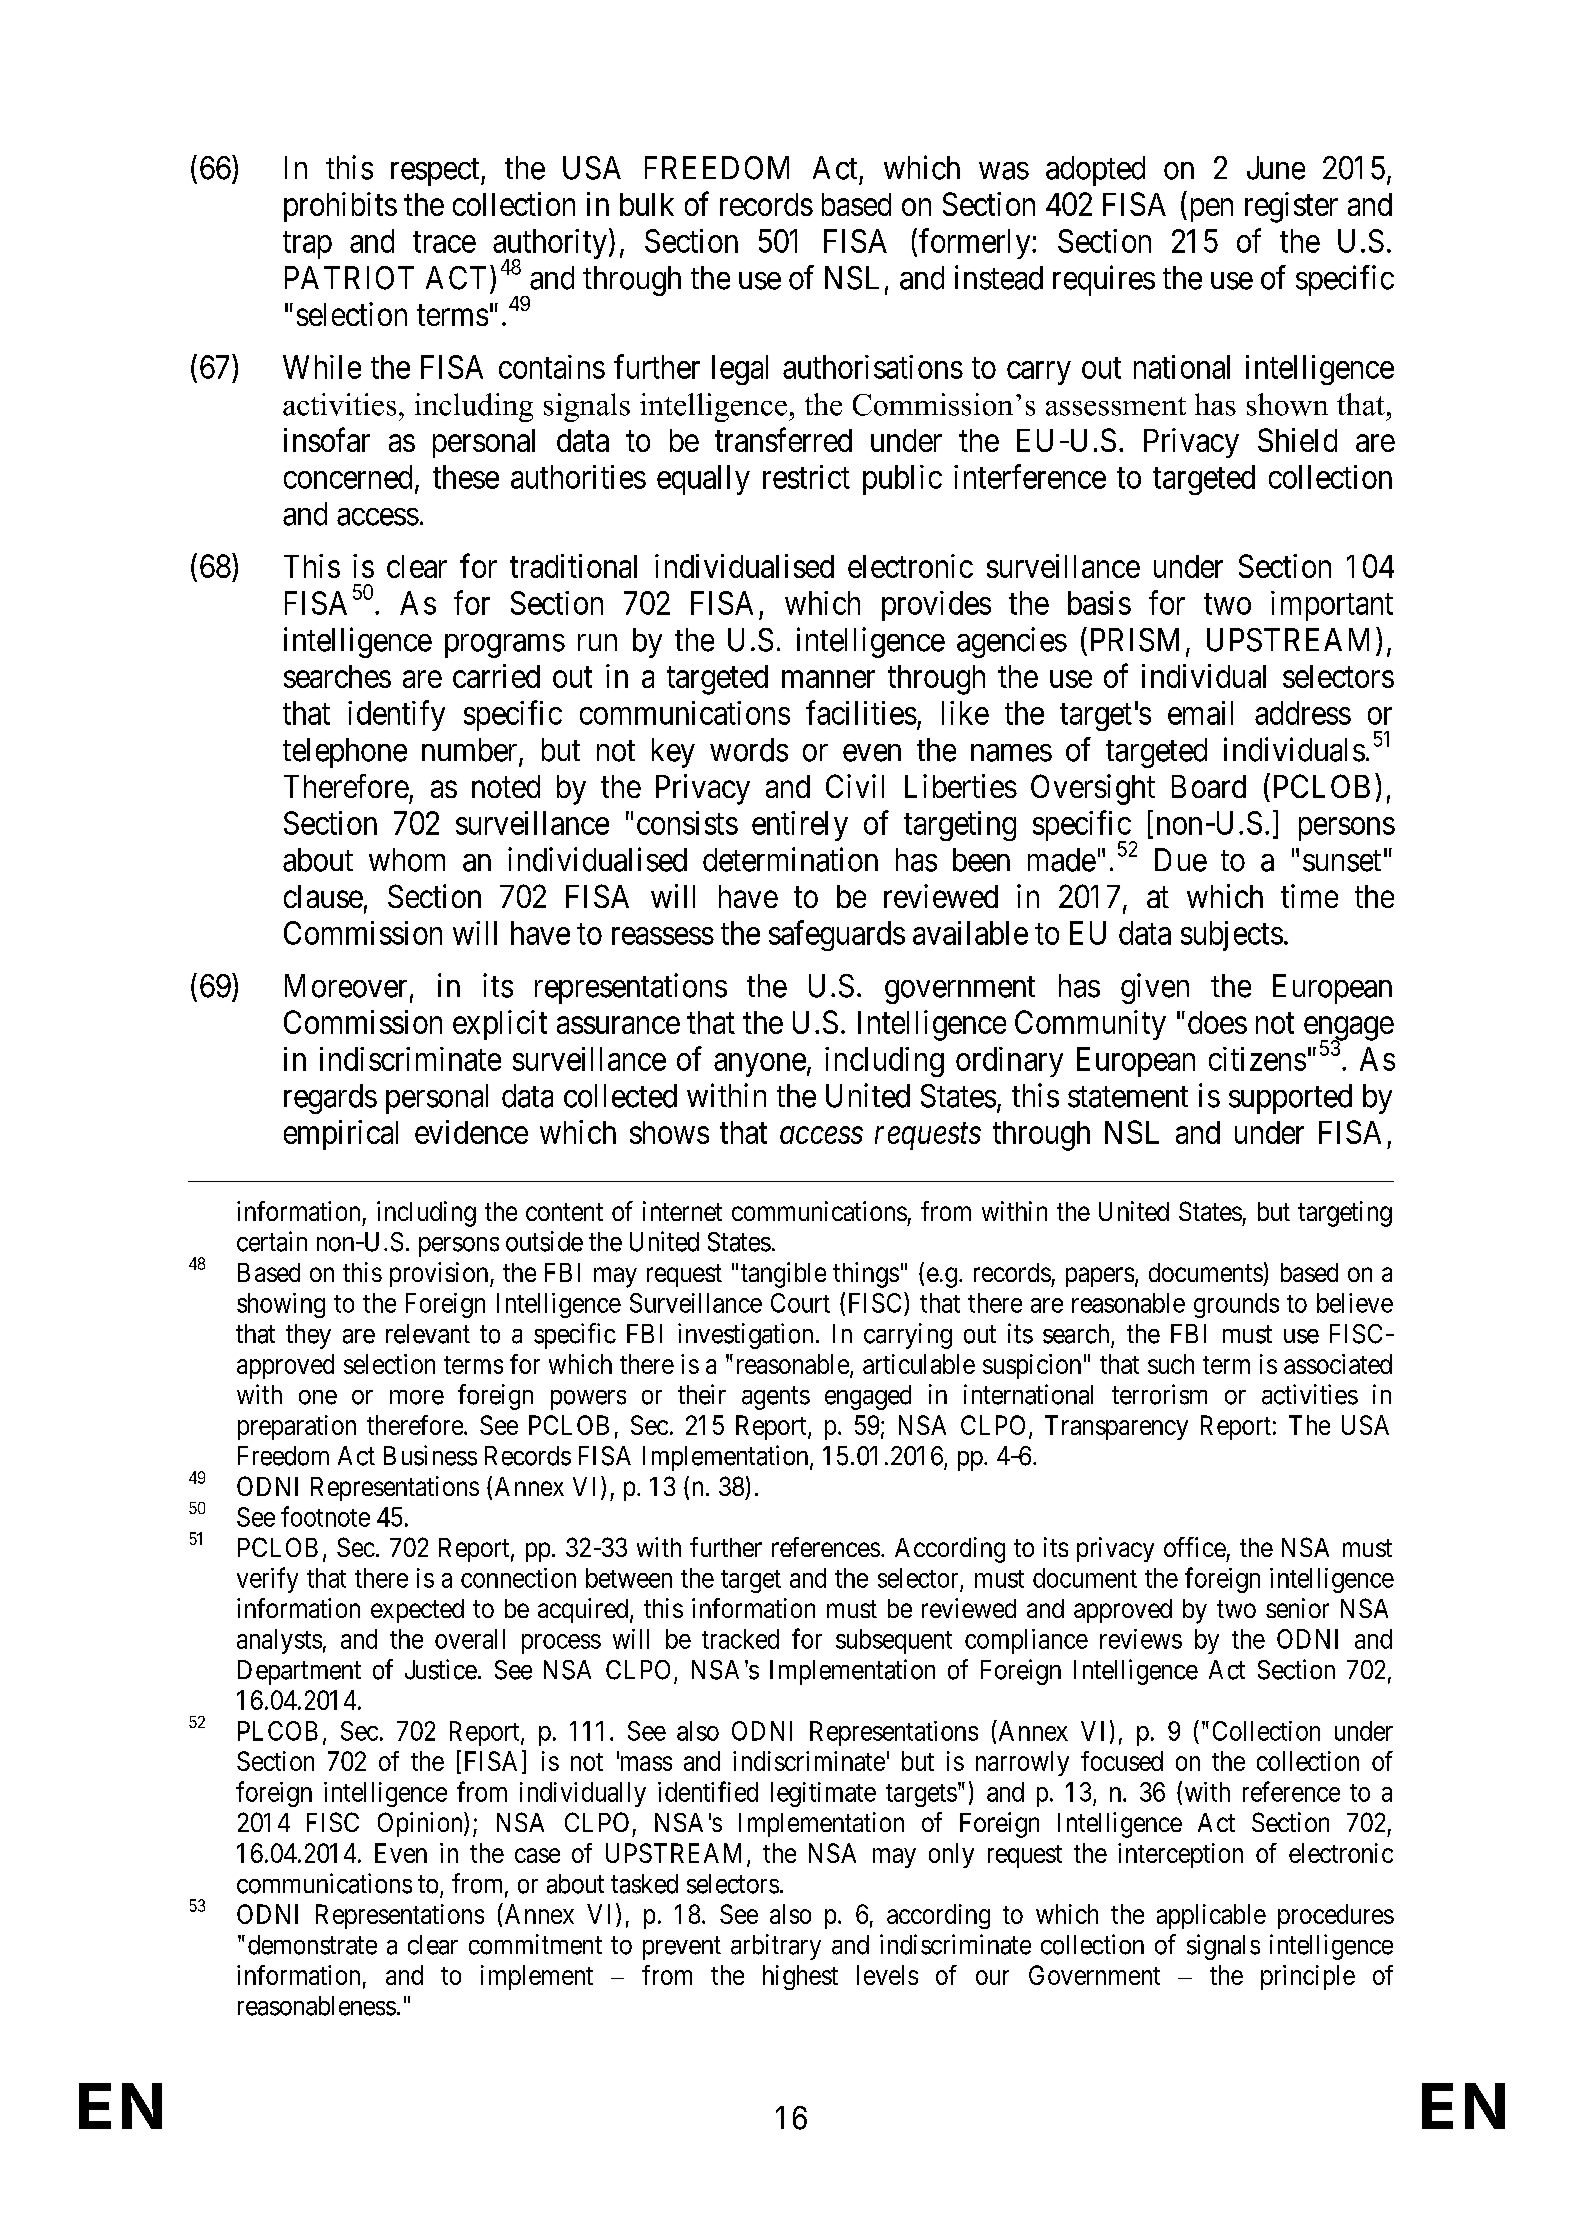 The height and width of the screenshot is (2237, 1582). What do you see at coordinates (330, 1099) in the screenshot?
I see `regards` at bounding box center [330, 1099].
